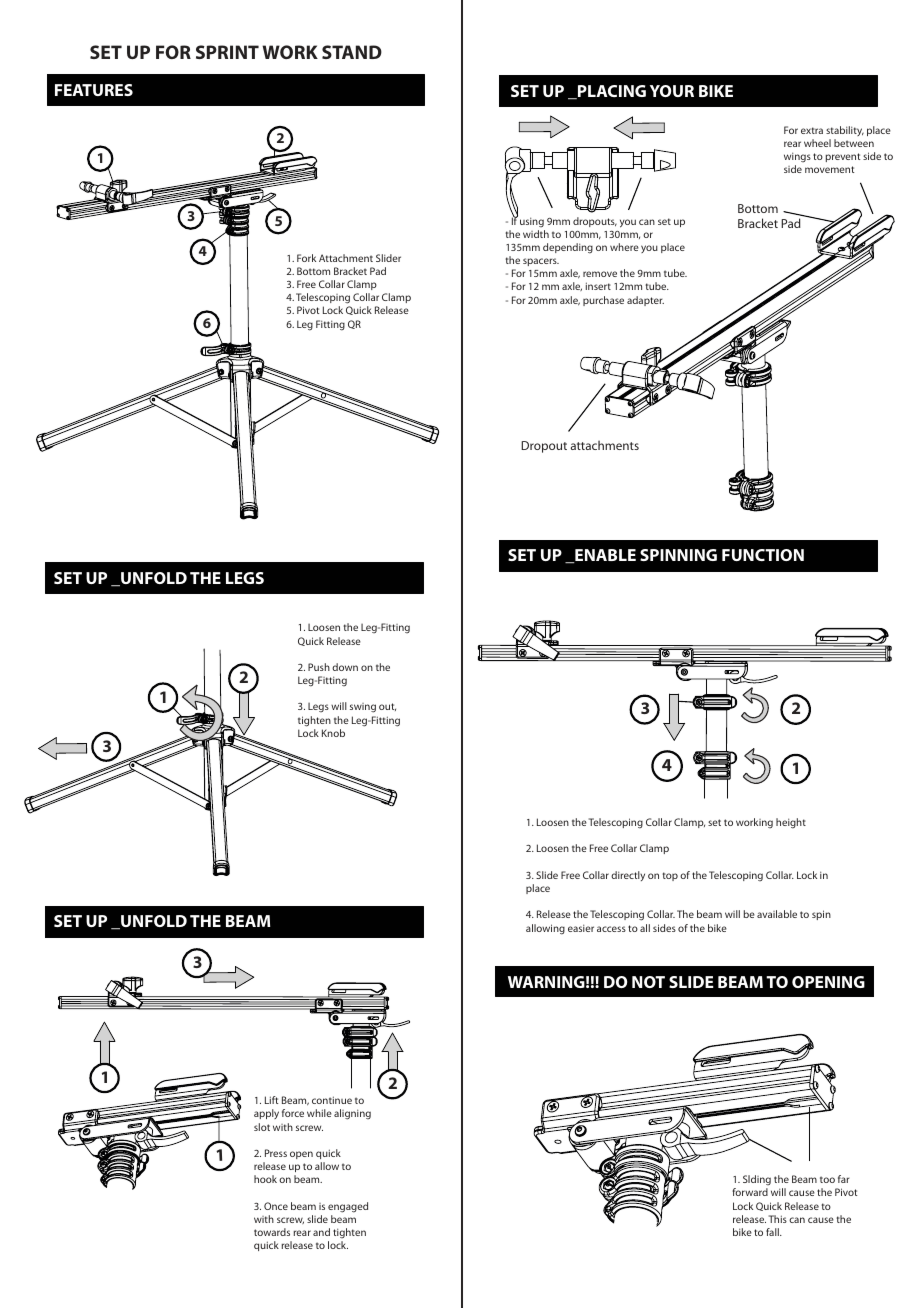 The height and width of the screenshot is (1308, 924). What do you see at coordinates (763, 555) in the screenshot?
I see `FUNCTION` at bounding box center [763, 555].
